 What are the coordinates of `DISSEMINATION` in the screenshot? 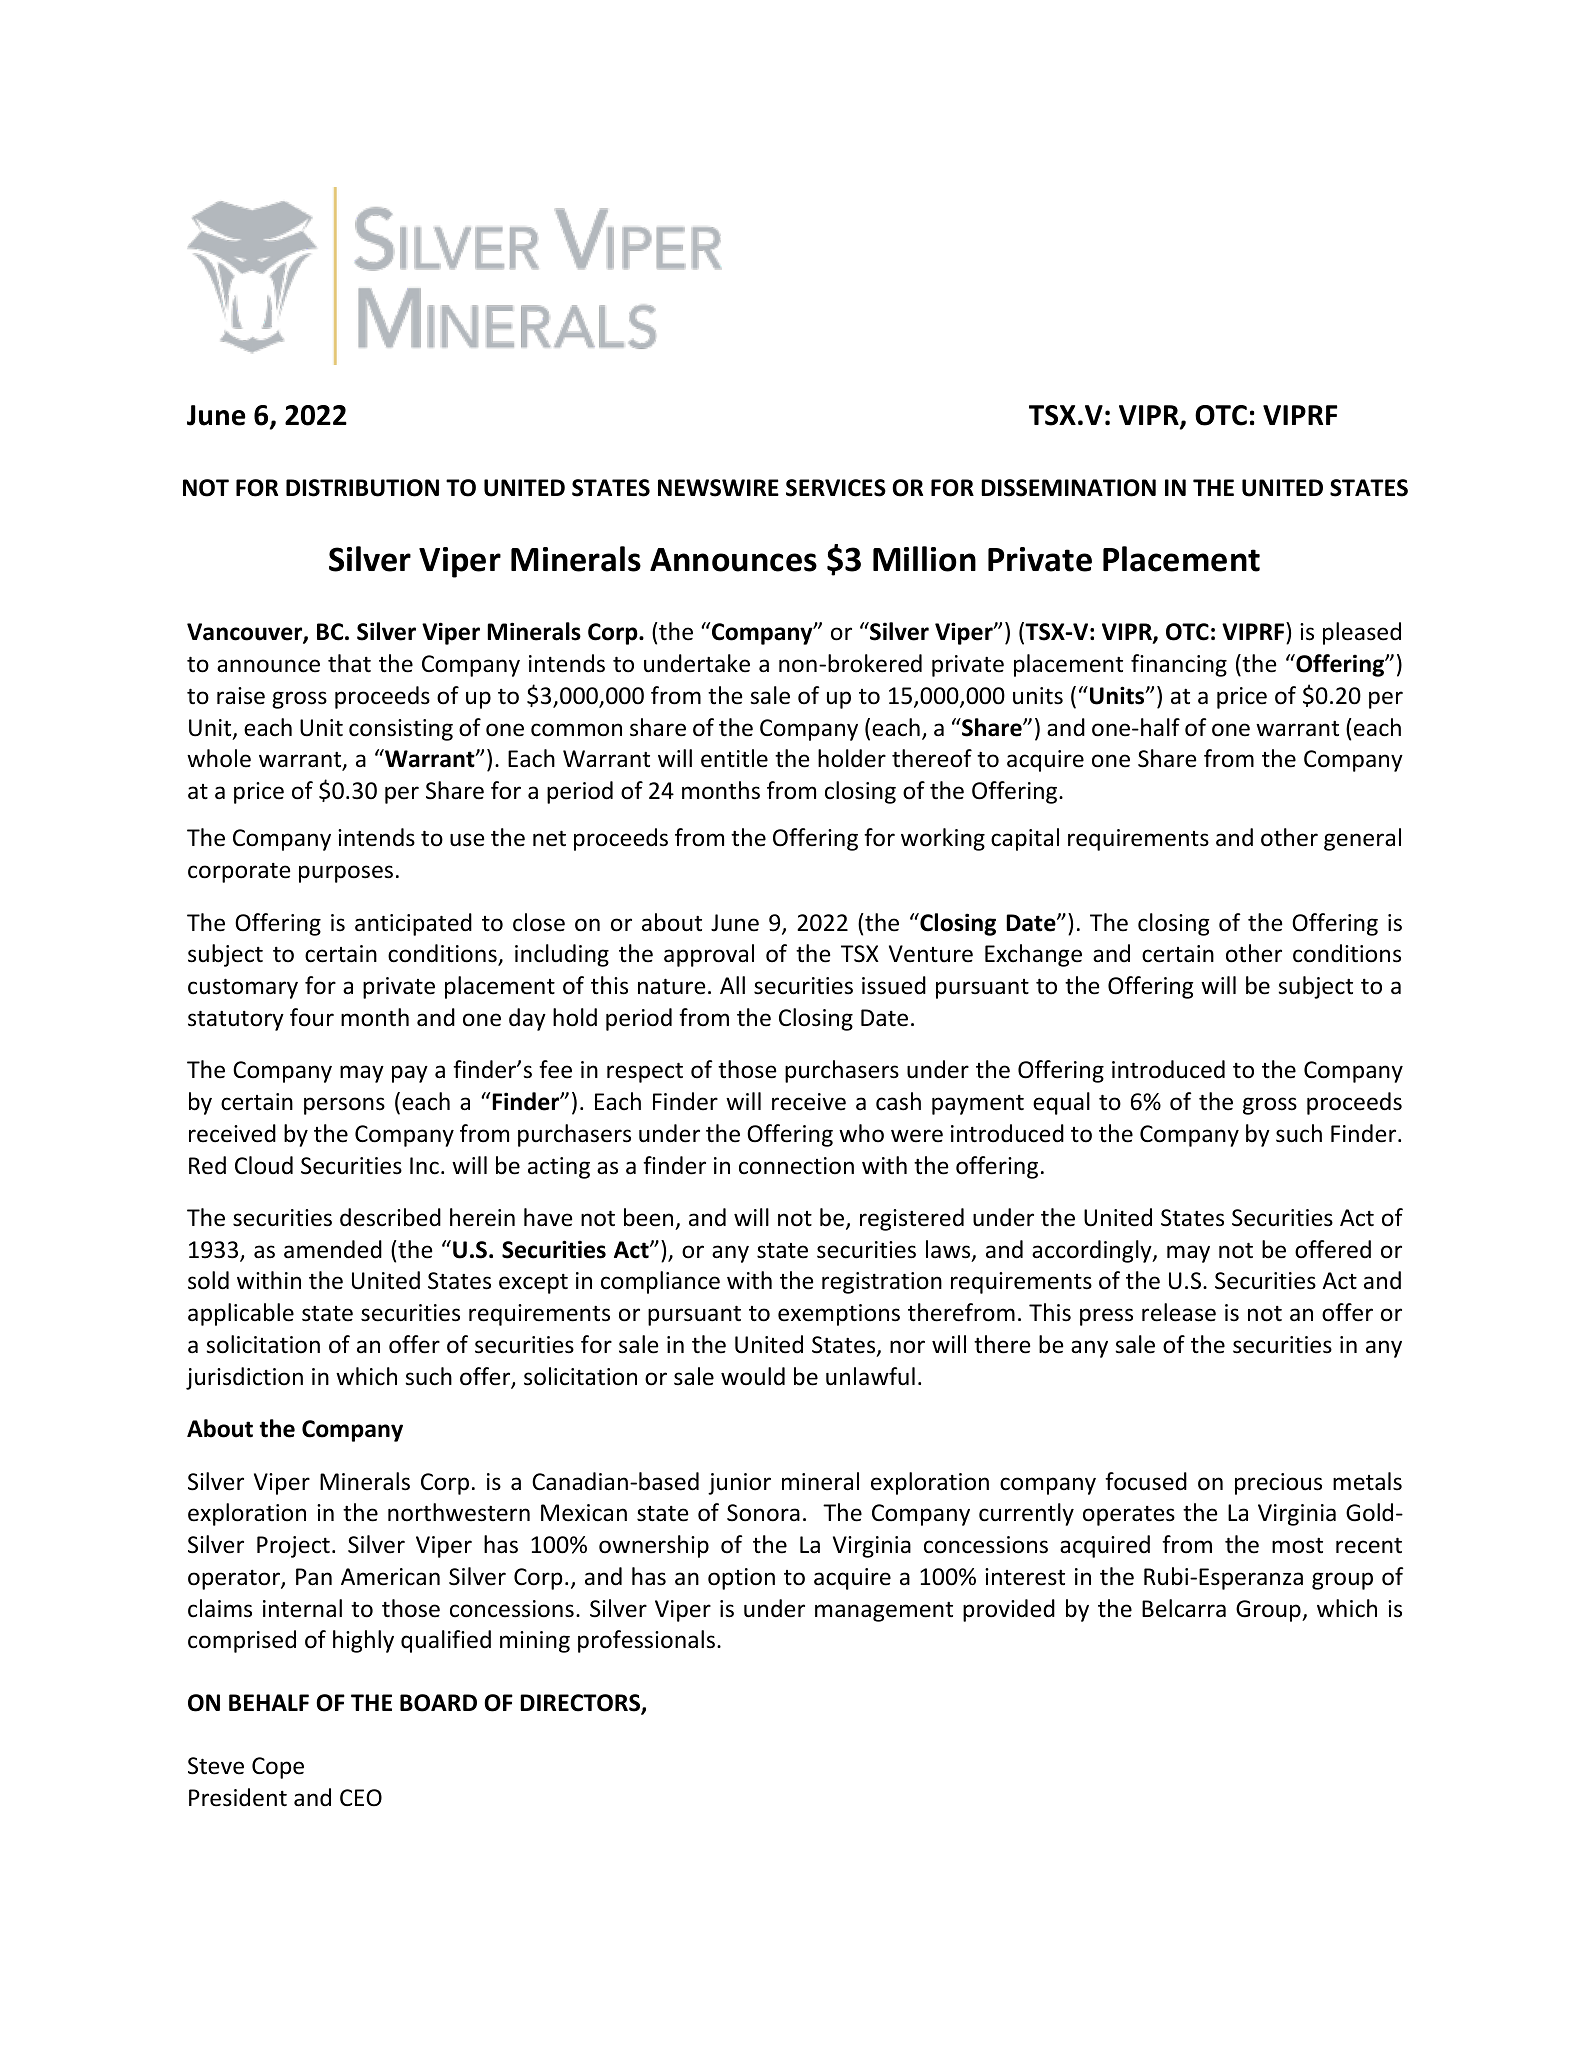 It's located at (1068, 488).
